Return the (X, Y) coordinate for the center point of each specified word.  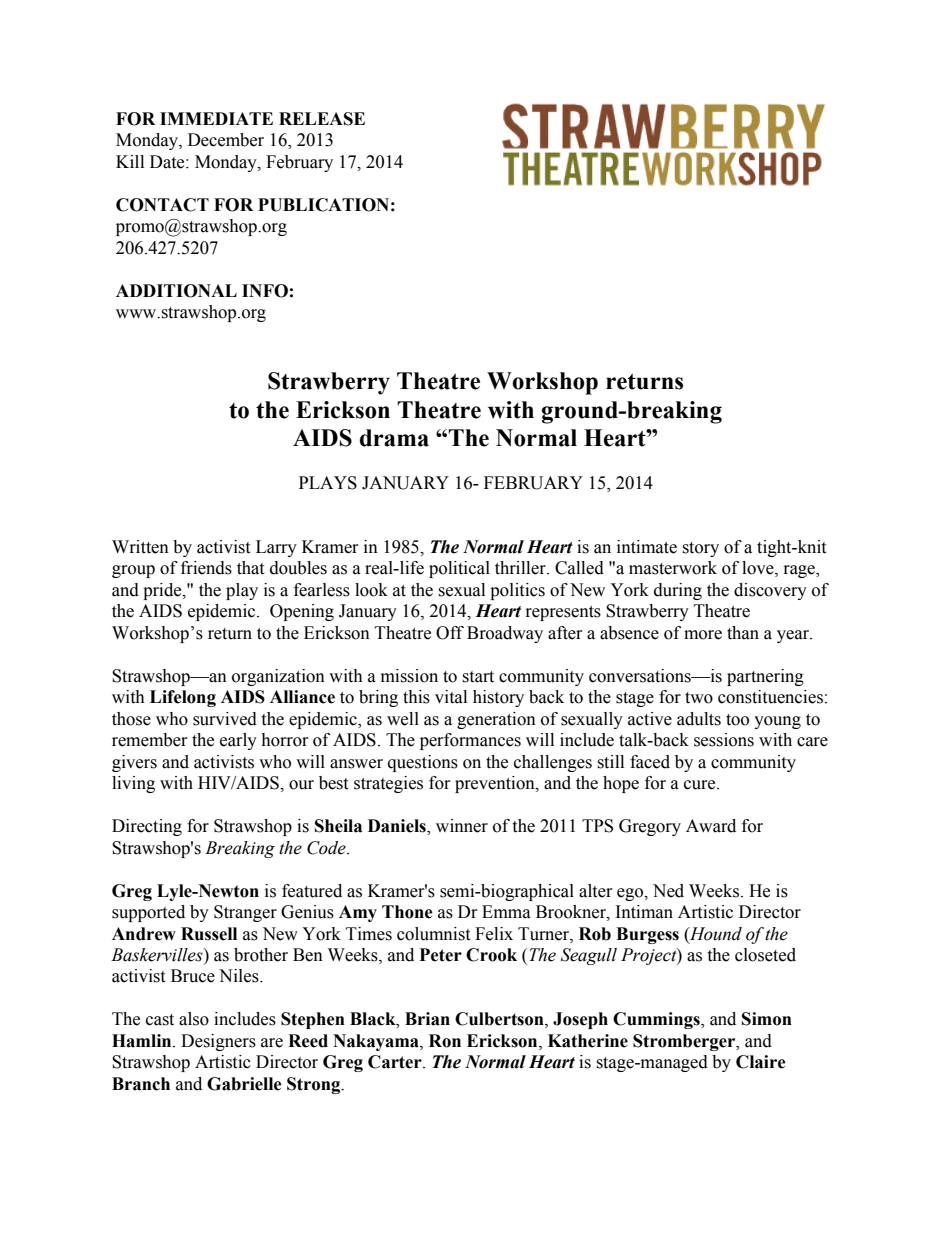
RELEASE (322, 119)
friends (206, 568)
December (226, 140)
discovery (770, 591)
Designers (218, 1042)
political (459, 569)
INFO (265, 291)
